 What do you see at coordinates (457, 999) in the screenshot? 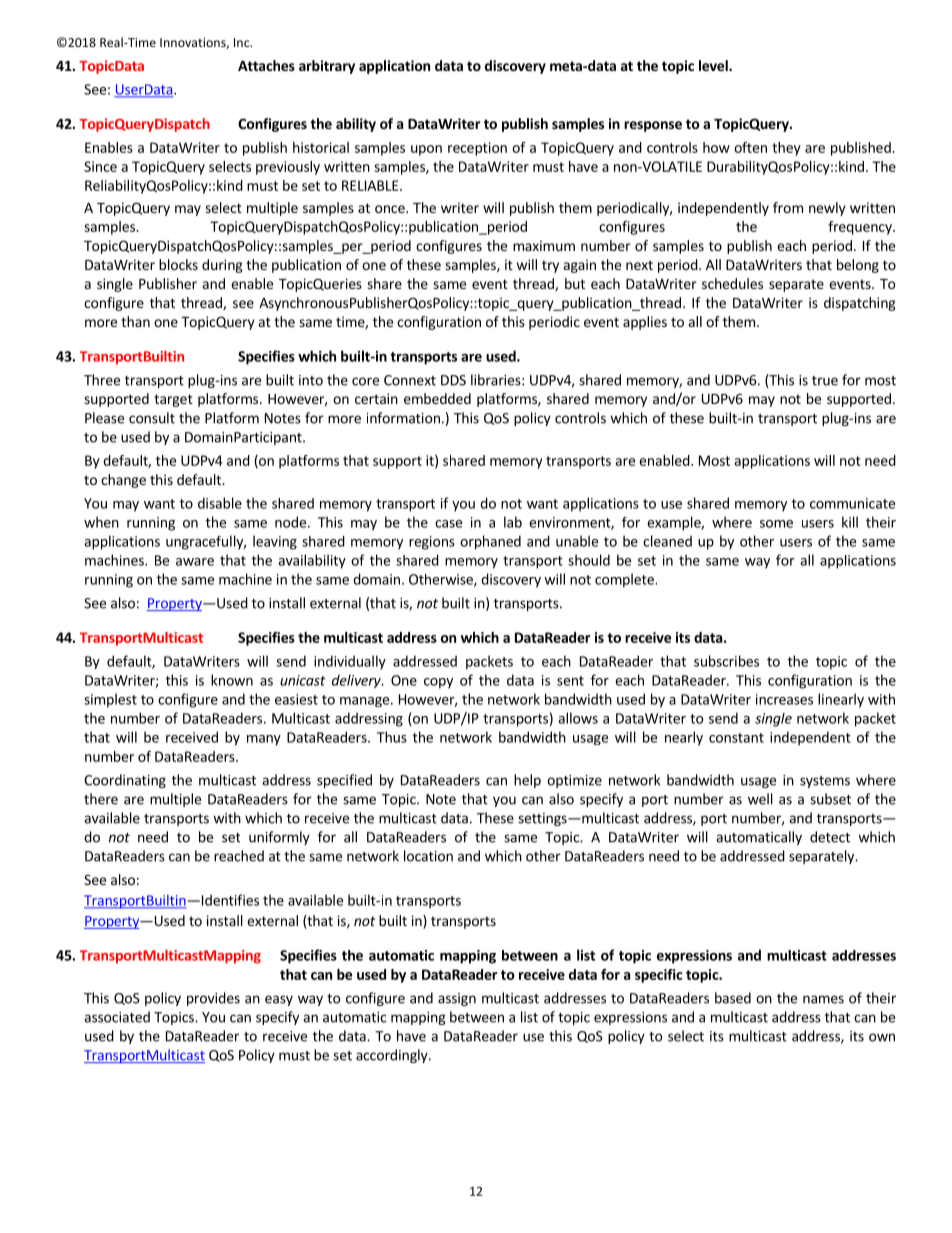
I see `assign` at bounding box center [457, 999].
